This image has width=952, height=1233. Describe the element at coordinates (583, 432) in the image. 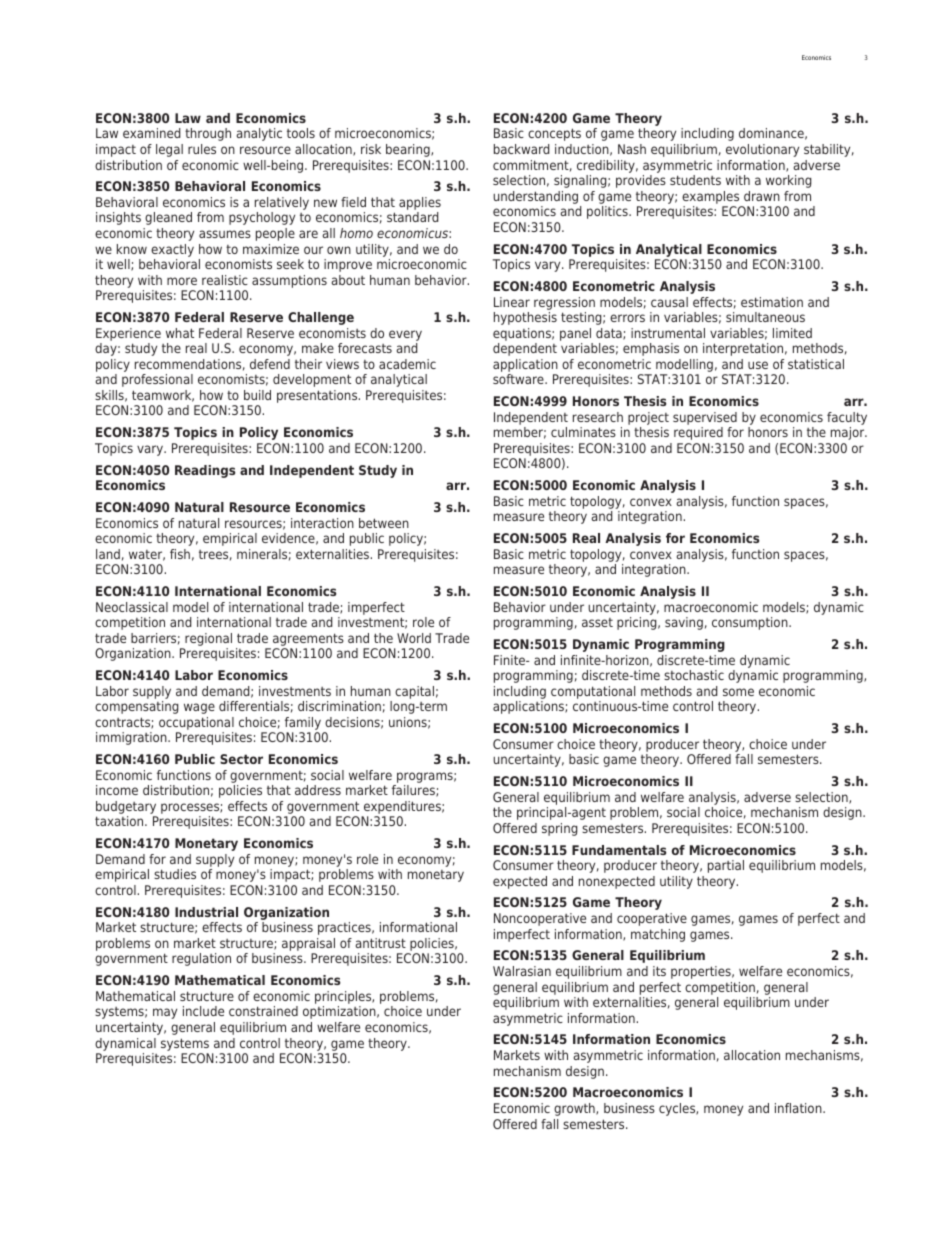

I see `culminates` at that location.
